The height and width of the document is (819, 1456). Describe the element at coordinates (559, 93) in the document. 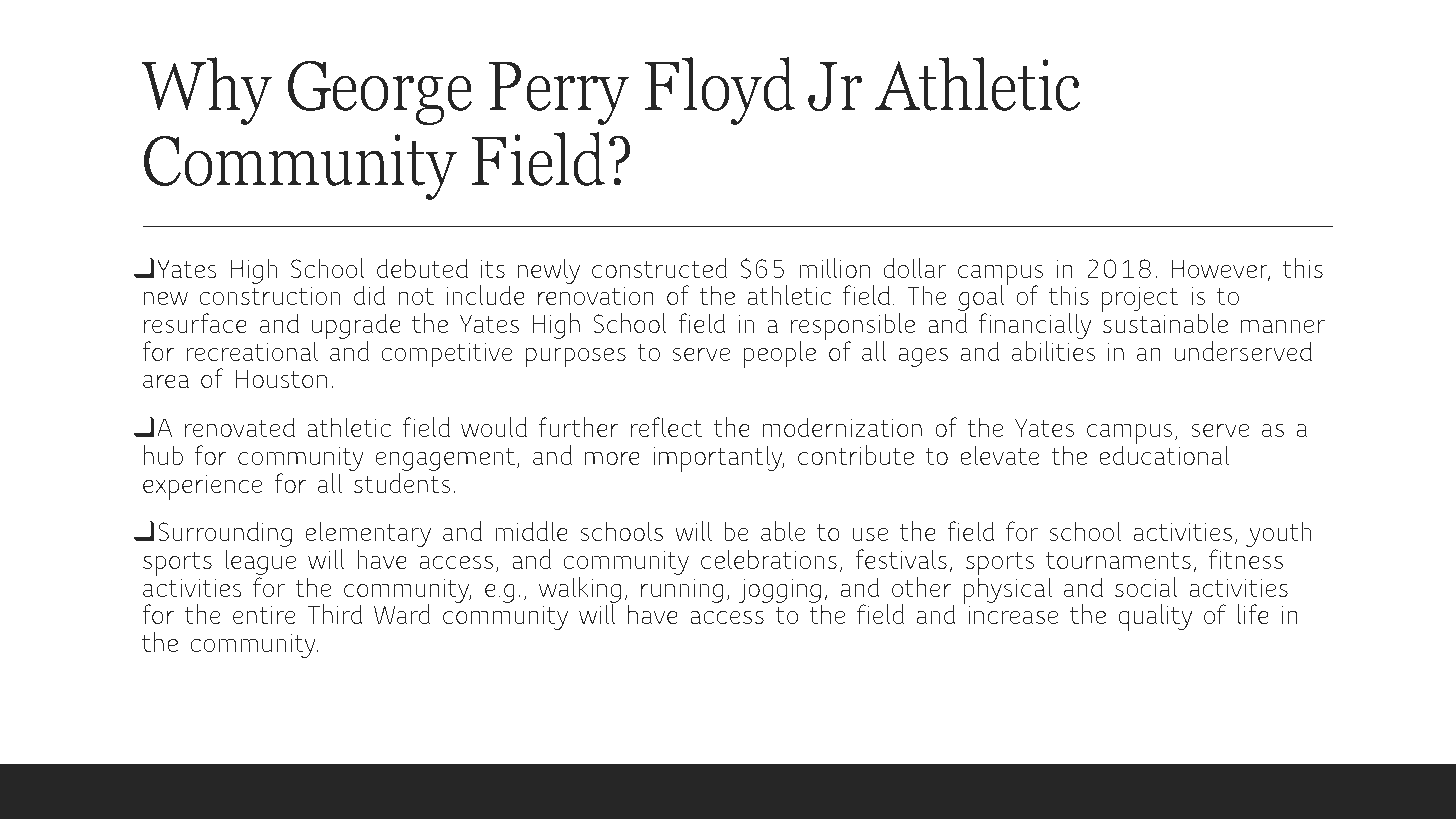

I see `Perry` at that location.
